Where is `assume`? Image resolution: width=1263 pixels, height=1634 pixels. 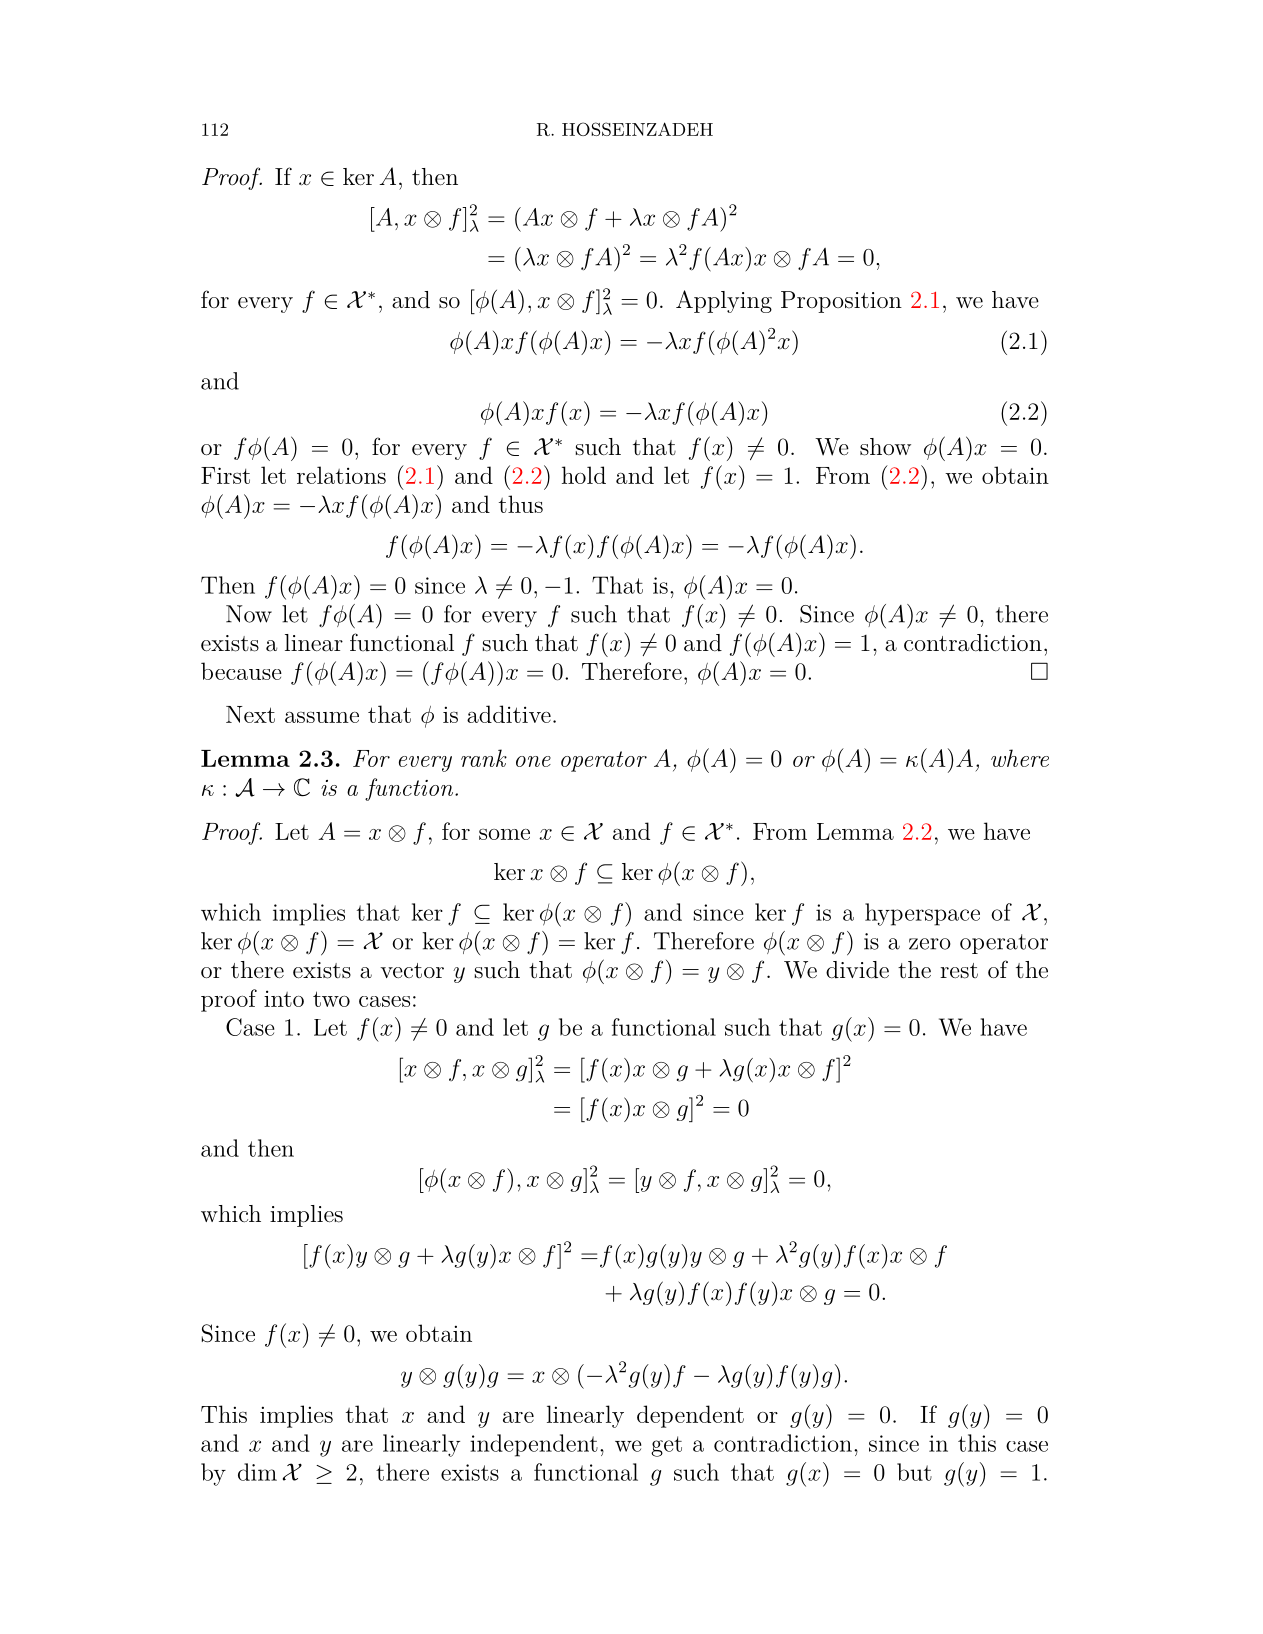
assume is located at coordinates (322, 717).
